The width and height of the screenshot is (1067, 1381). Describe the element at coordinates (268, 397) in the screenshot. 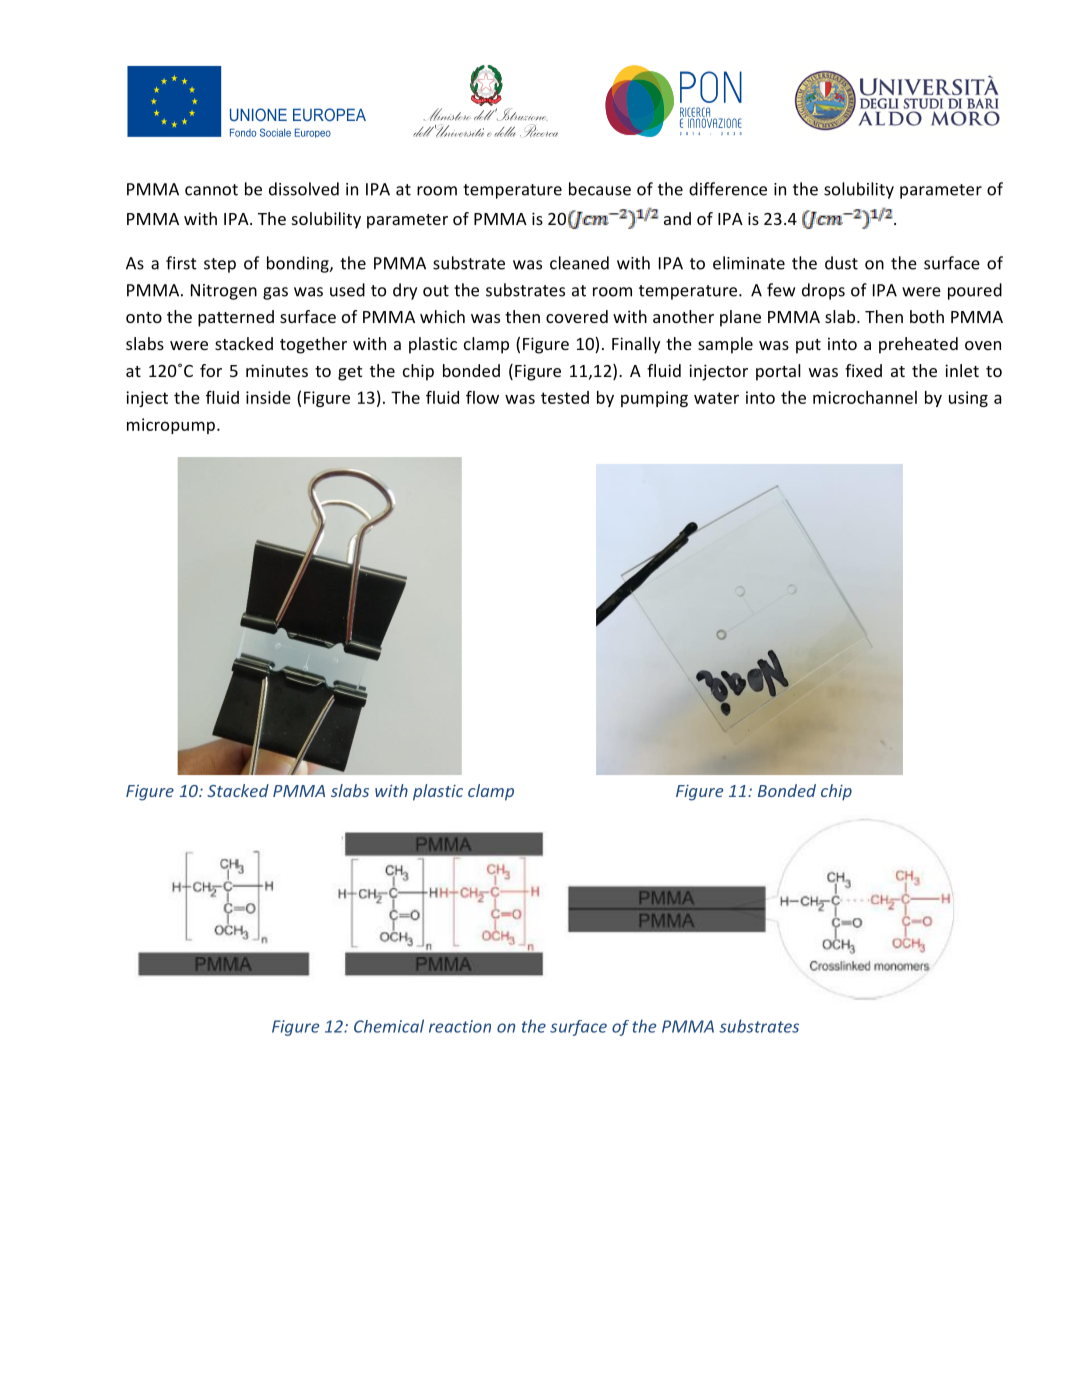

I see `inside` at that location.
